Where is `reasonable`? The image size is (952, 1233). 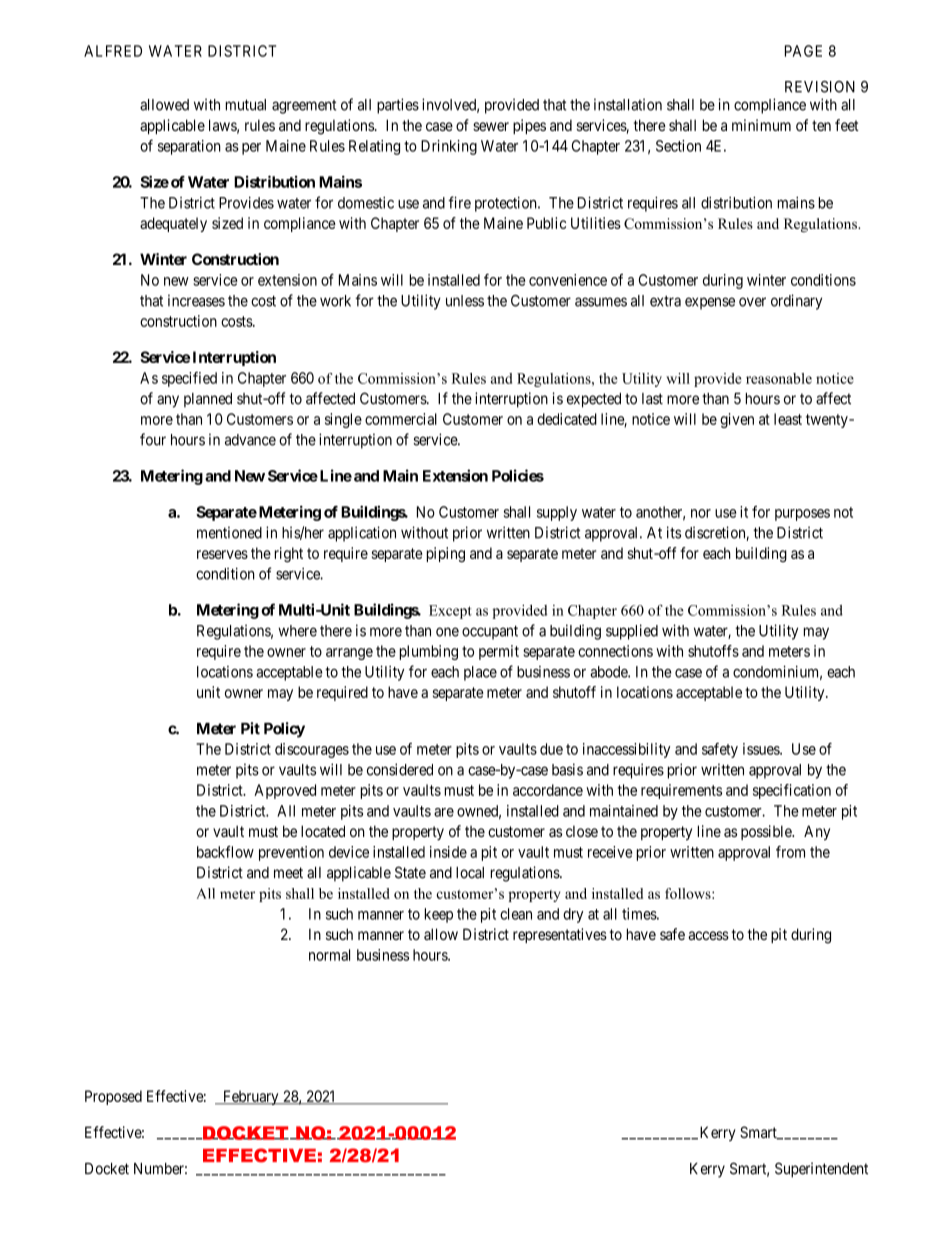
reasonable is located at coordinates (779, 378).
